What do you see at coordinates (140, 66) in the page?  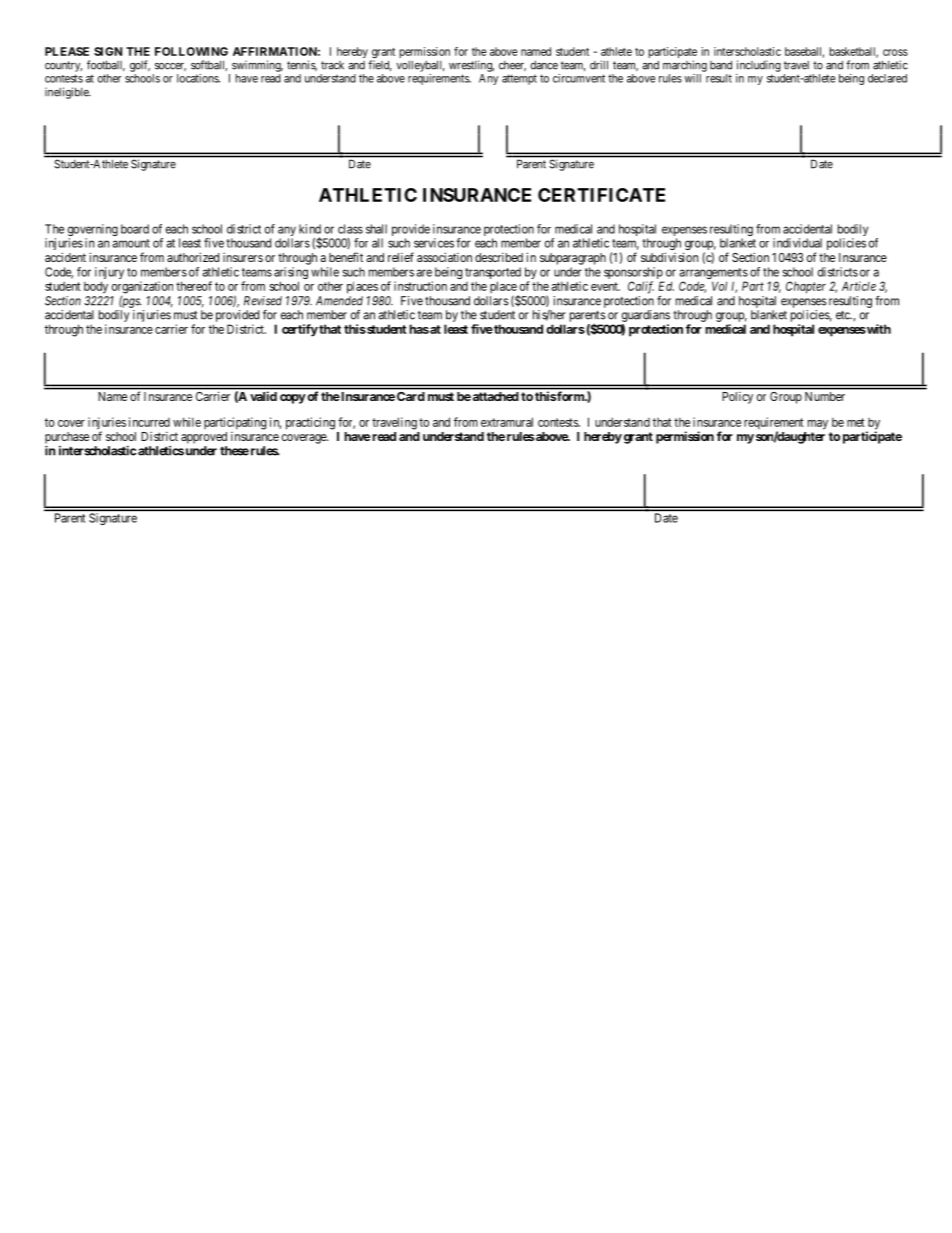 I see `golf` at bounding box center [140, 66].
